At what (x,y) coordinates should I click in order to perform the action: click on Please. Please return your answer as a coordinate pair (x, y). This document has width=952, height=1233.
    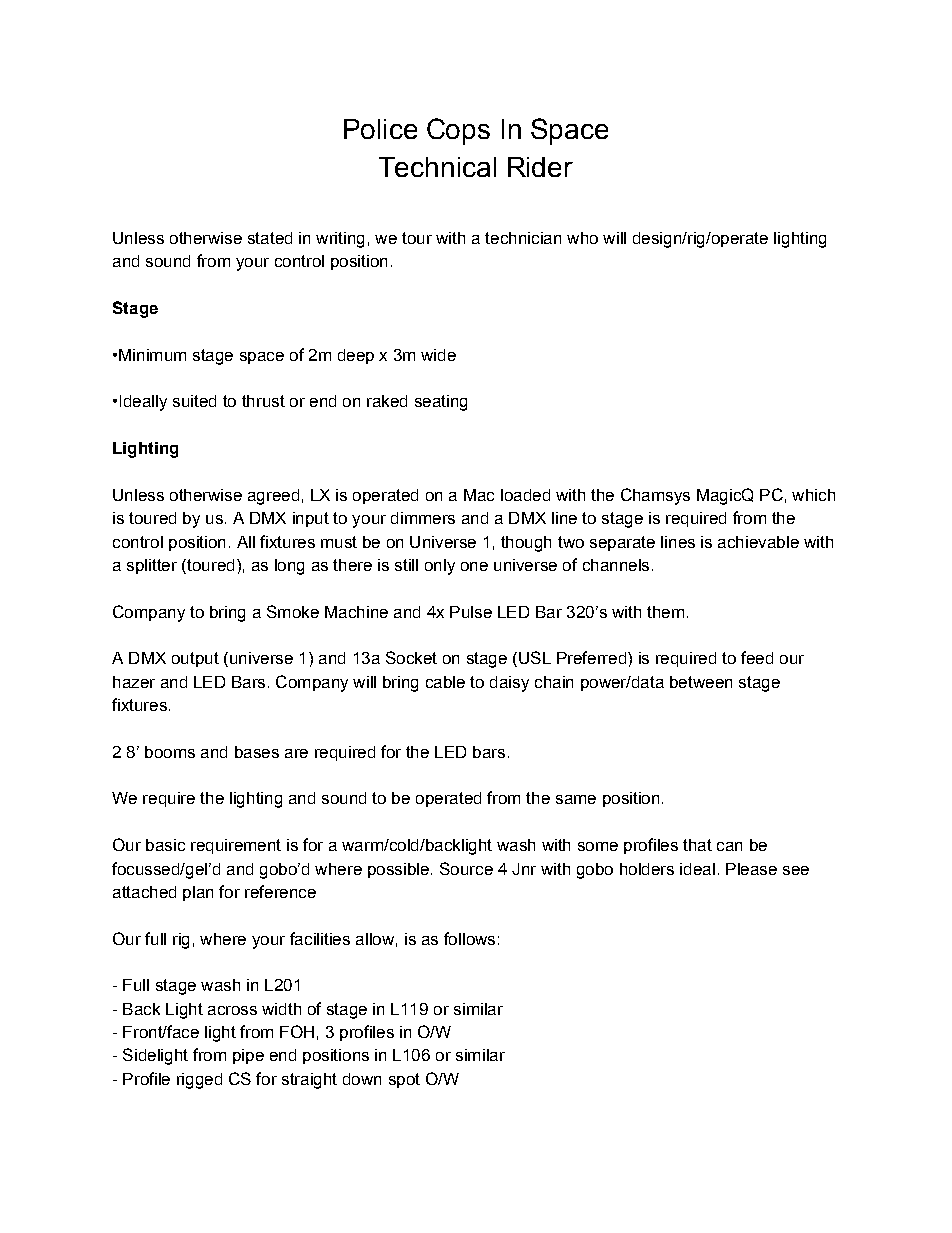
    Looking at the image, I should click on (751, 869).
